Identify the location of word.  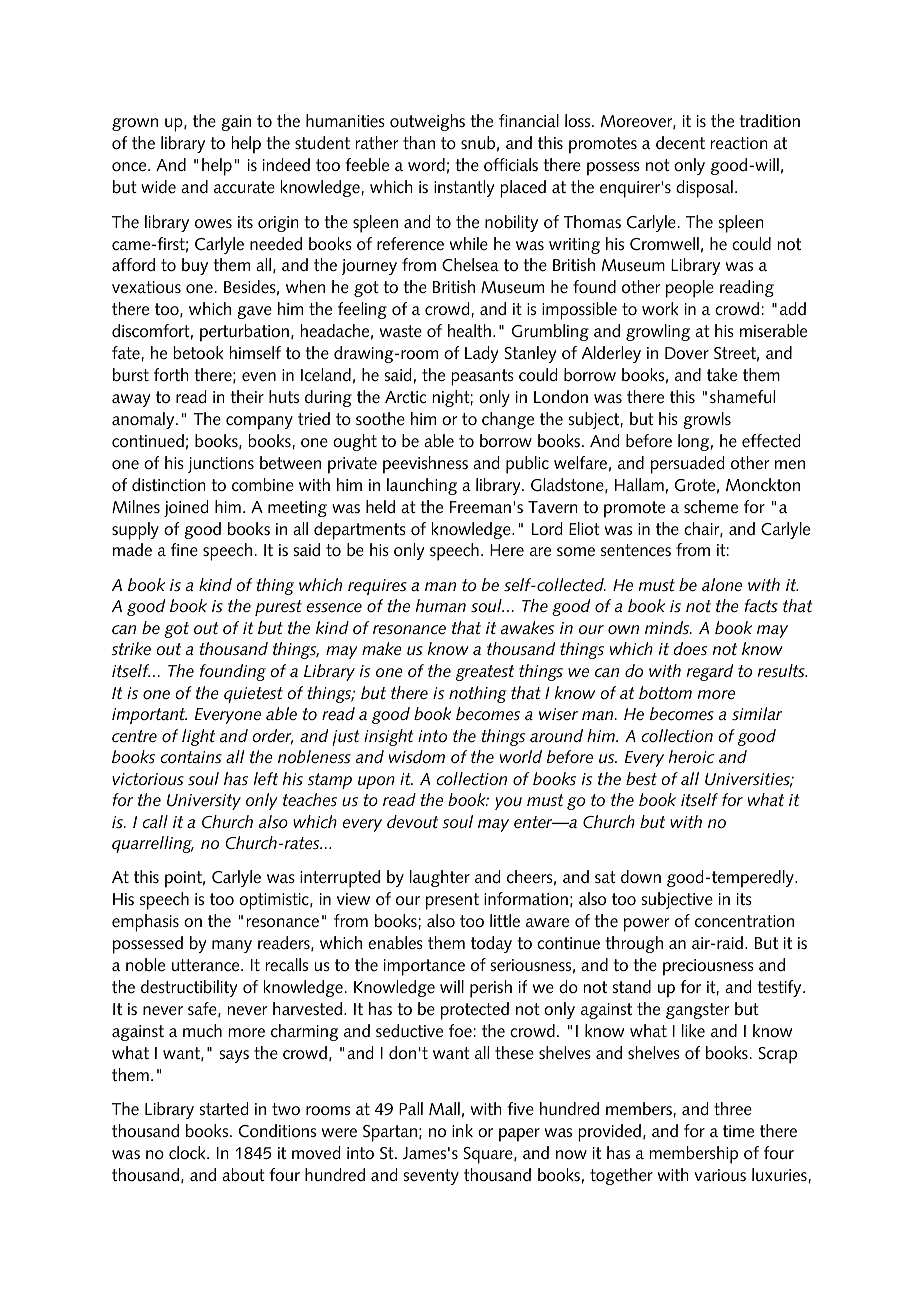
(426, 165).
